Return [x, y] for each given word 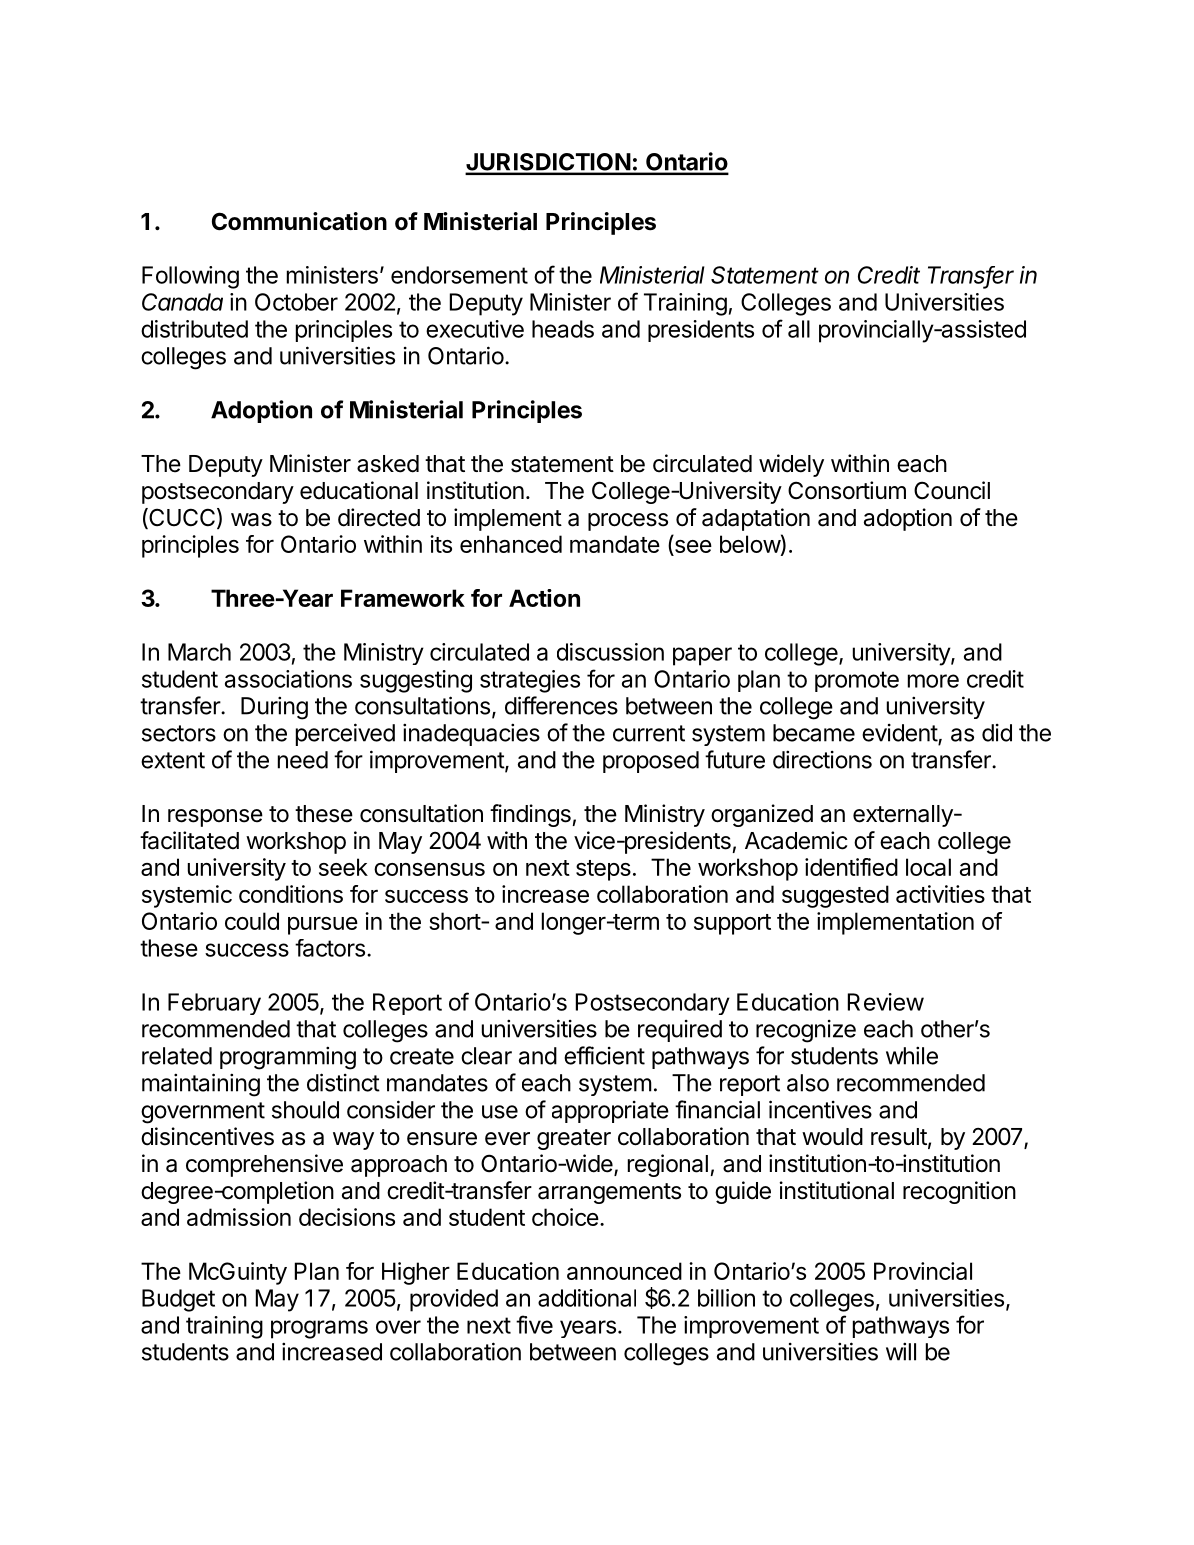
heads [563, 329]
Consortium [847, 490]
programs [319, 1329]
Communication [299, 221]
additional [587, 1298]
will [901, 1351]
